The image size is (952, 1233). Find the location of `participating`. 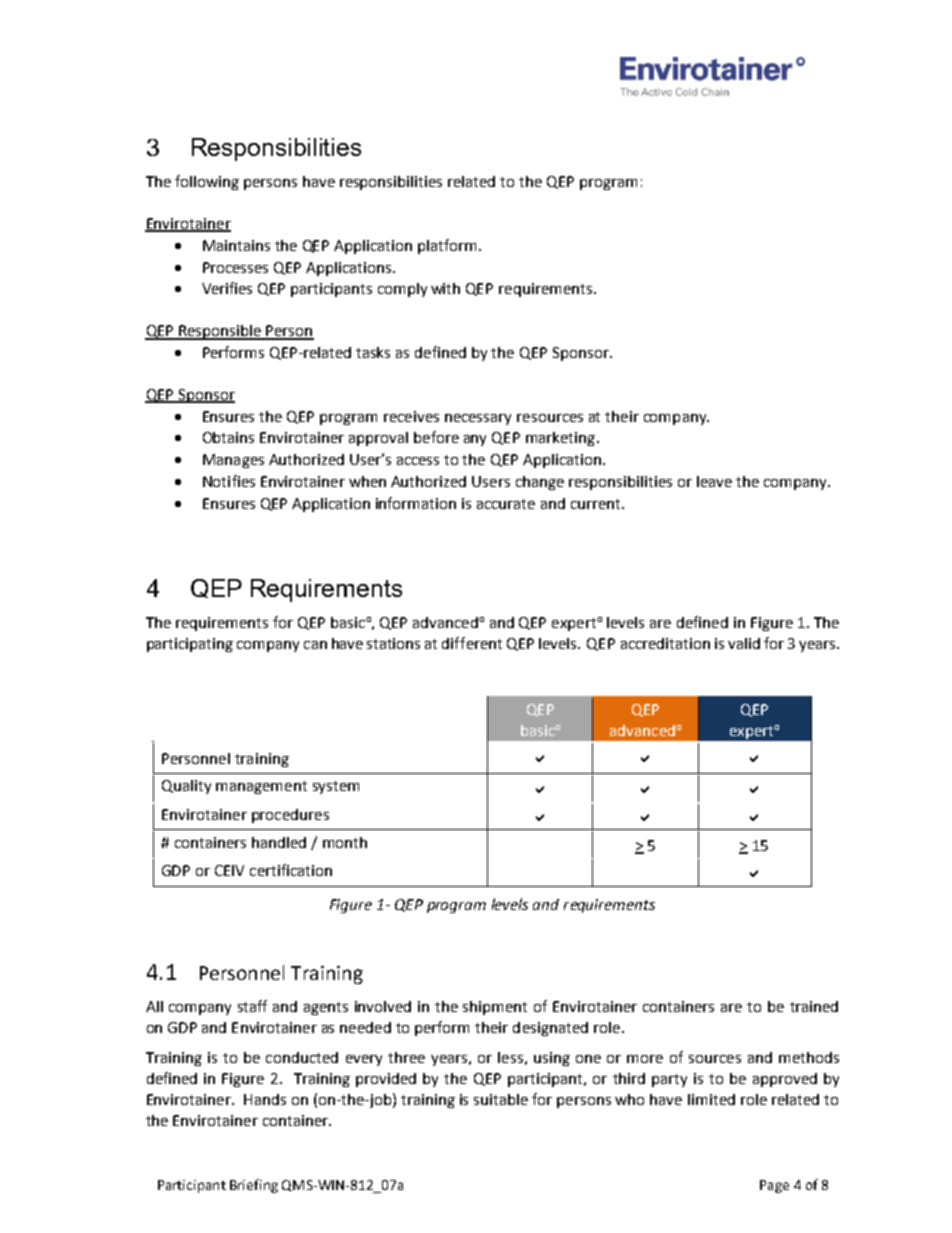

participating is located at coordinates (190, 645).
